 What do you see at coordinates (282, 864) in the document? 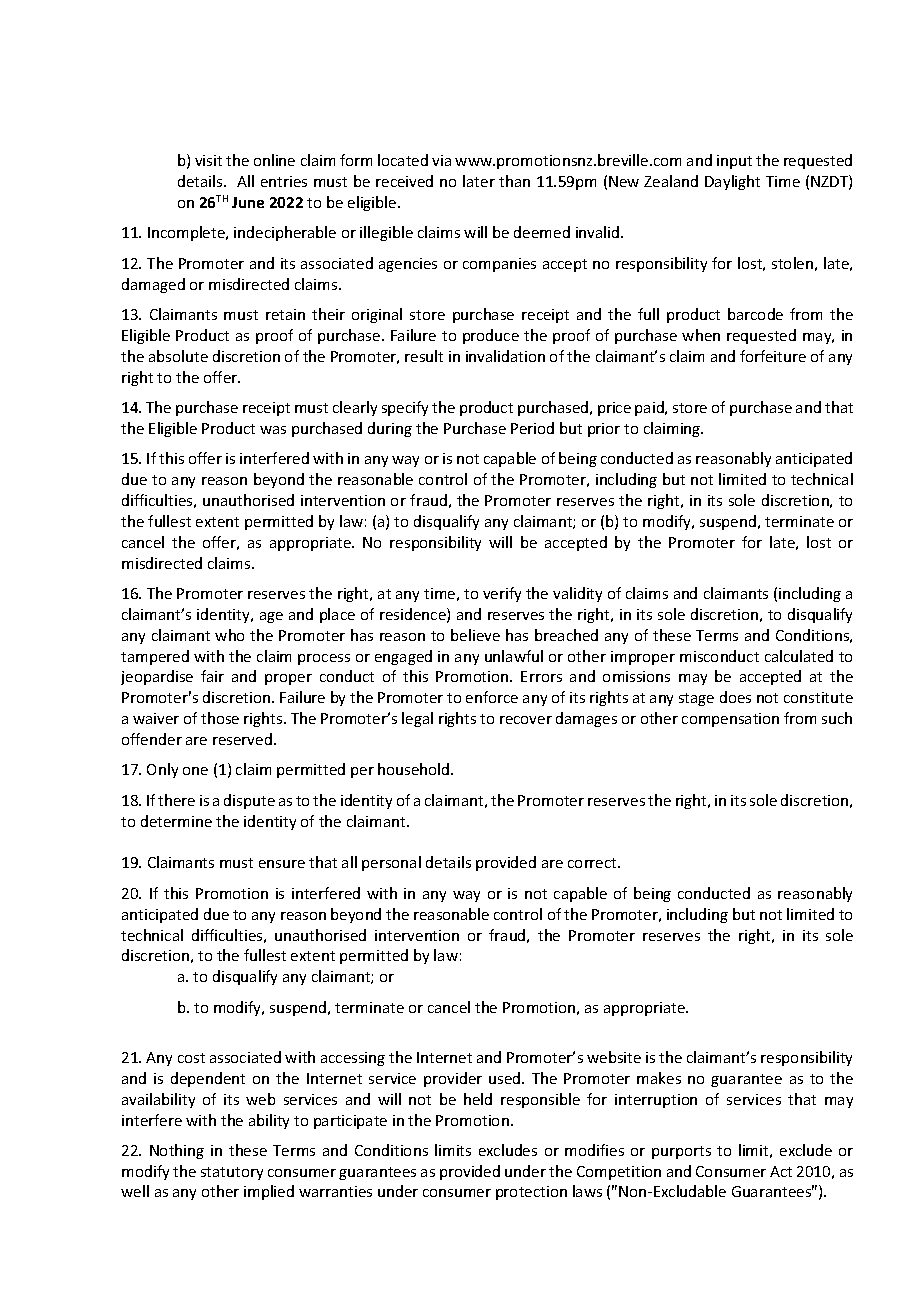
I see `ensure` at bounding box center [282, 864].
